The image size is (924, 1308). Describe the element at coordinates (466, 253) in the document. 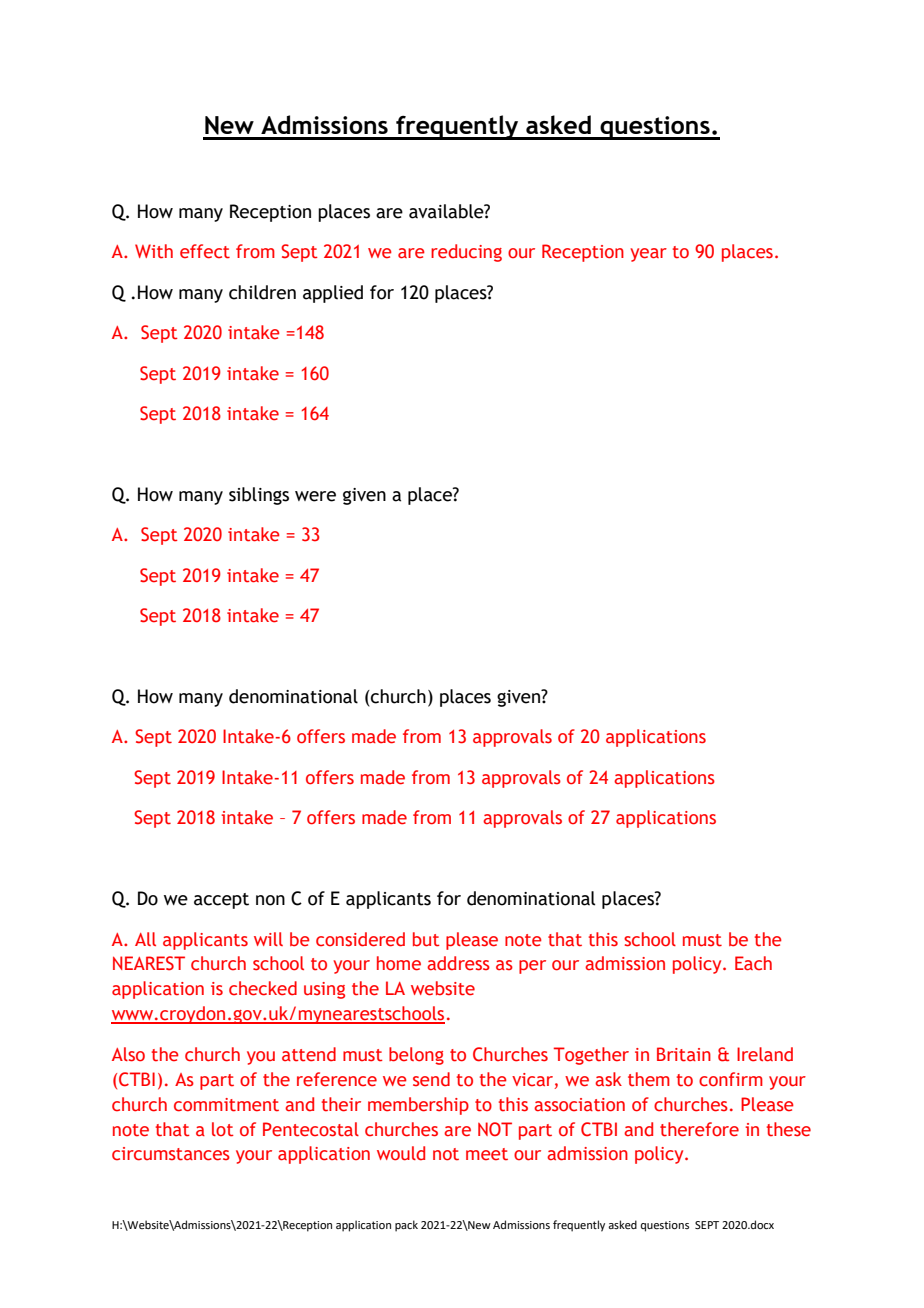

I see `reducing` at that location.
